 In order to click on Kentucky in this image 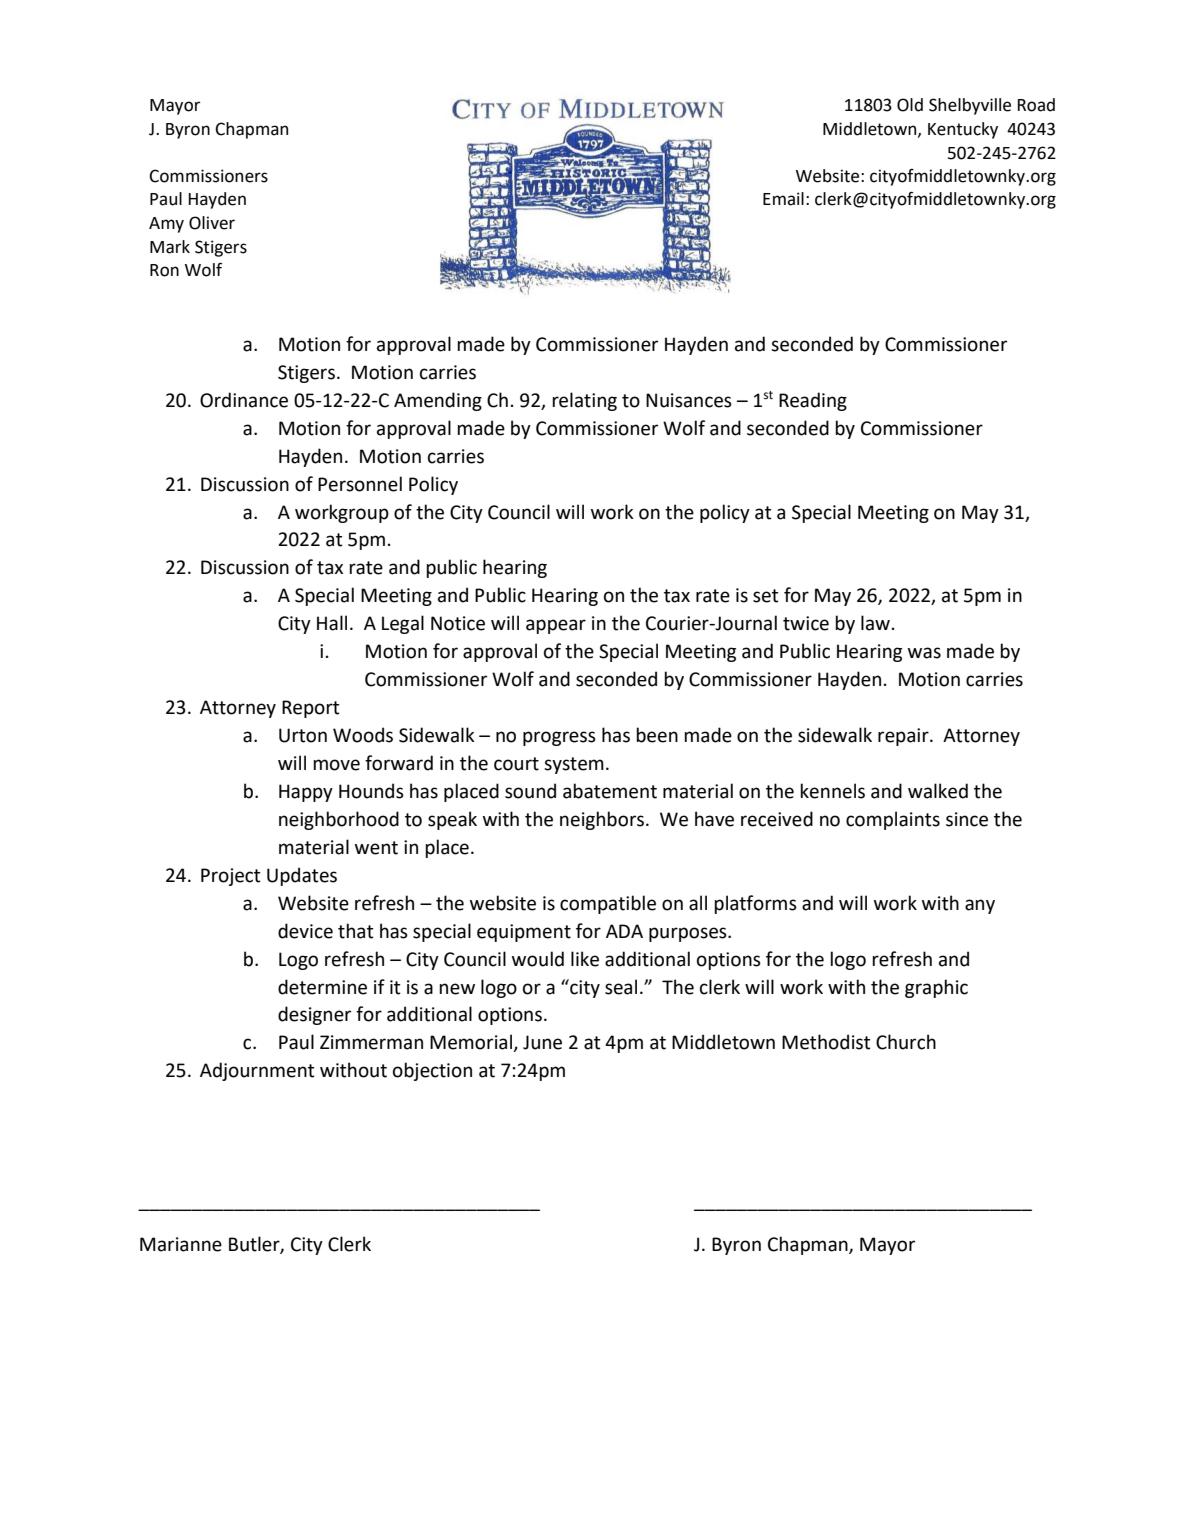, I will do `click(963, 130)`.
